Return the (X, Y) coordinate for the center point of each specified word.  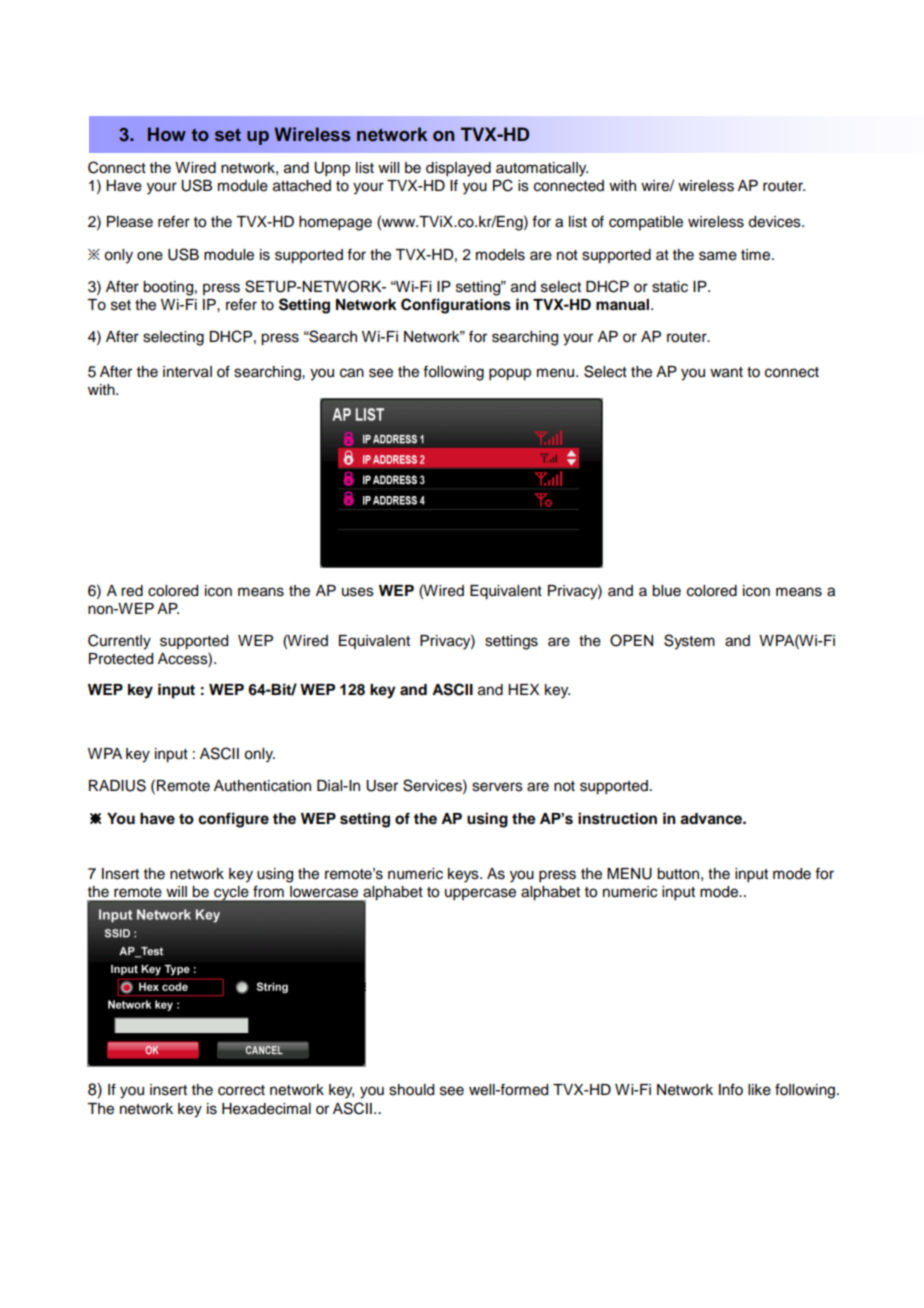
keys (464, 875)
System (689, 642)
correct (241, 1090)
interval (187, 372)
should (411, 1090)
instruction (617, 818)
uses (358, 592)
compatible (646, 223)
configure (233, 820)
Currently (119, 642)
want (726, 372)
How (167, 134)
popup (510, 374)
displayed (458, 169)
